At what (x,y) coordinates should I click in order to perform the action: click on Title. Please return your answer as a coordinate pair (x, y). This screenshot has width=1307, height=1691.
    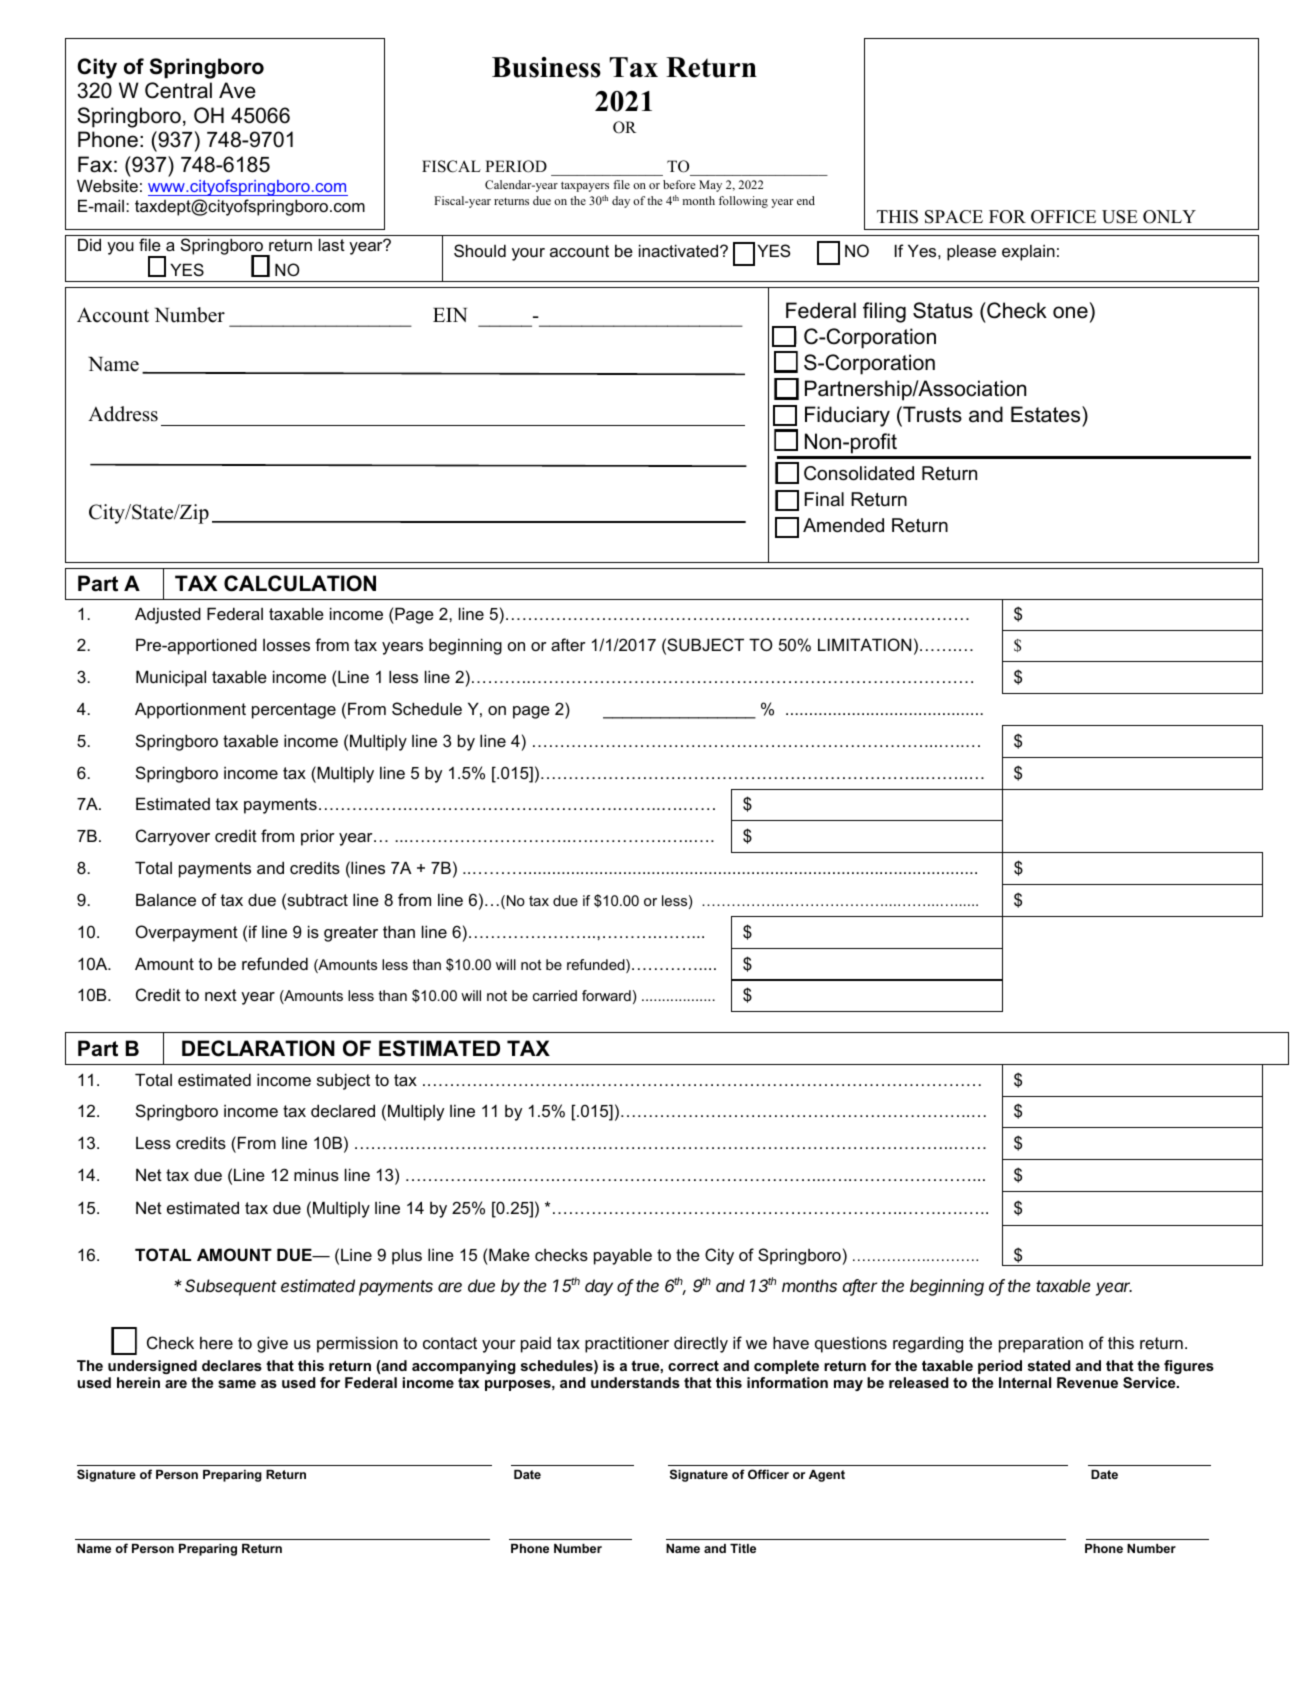
    Looking at the image, I should click on (743, 1548).
